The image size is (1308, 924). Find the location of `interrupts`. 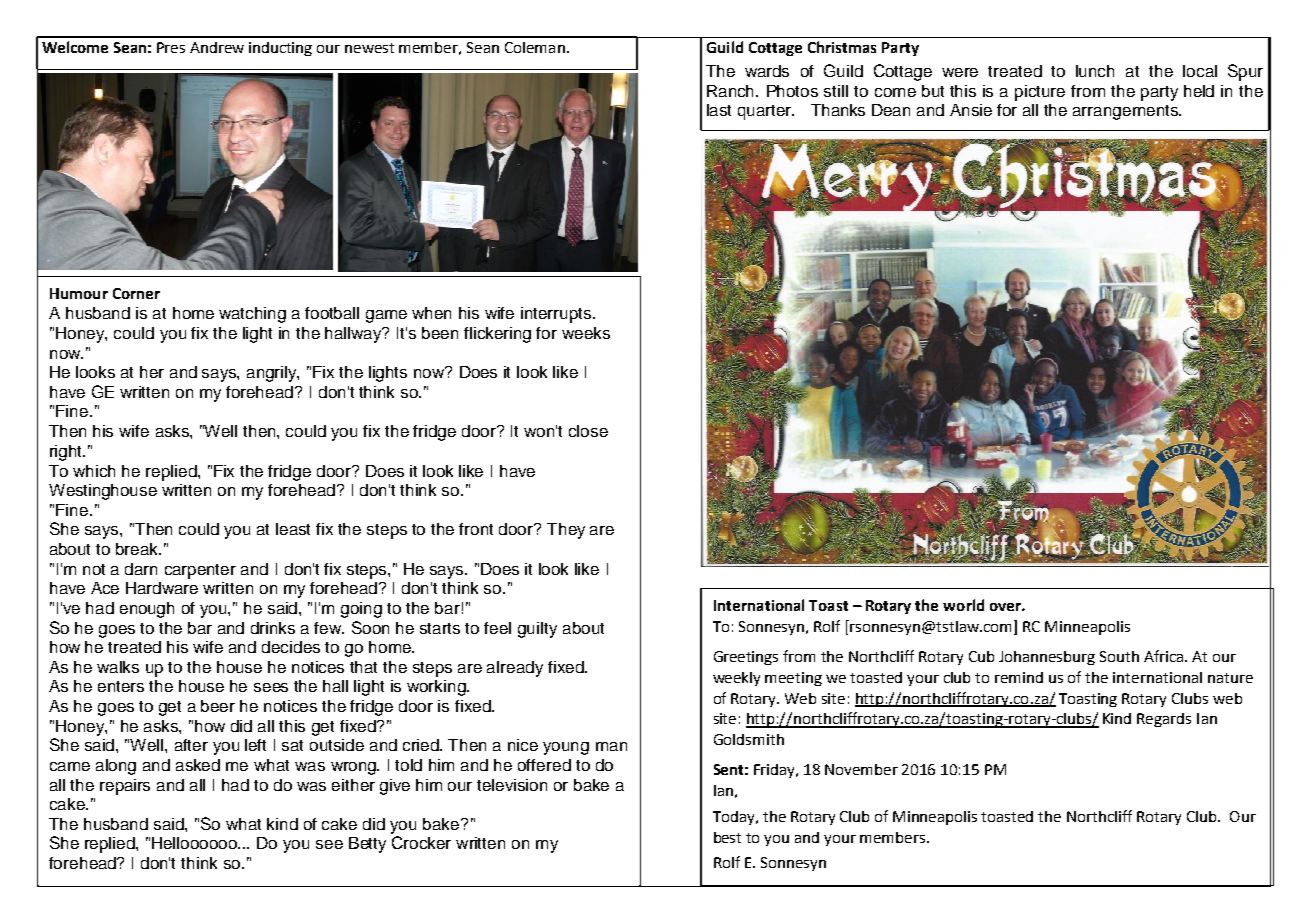

interrupts is located at coordinates (557, 315).
